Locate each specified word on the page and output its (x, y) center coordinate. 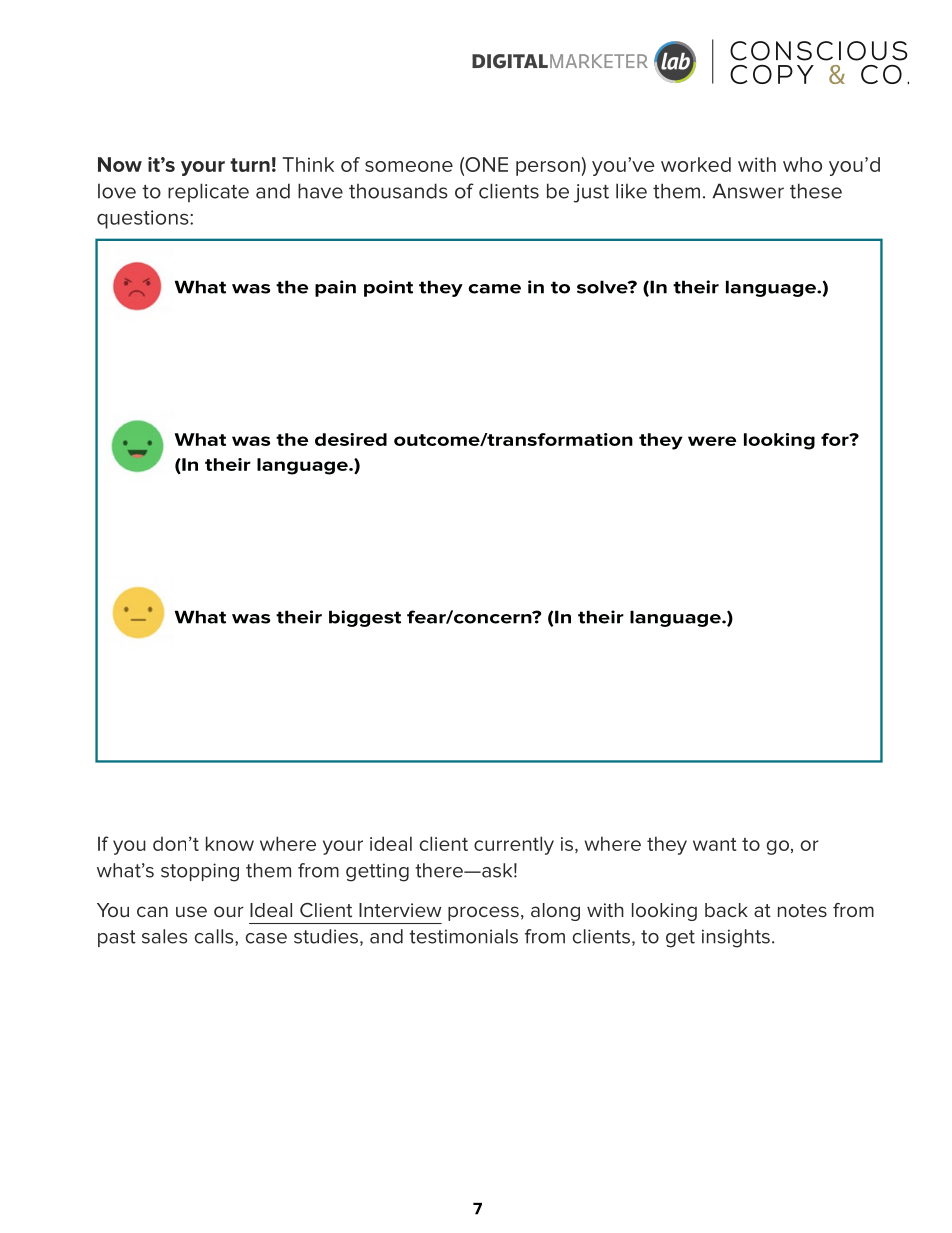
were (712, 441)
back (726, 910)
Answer (748, 191)
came (494, 289)
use (191, 911)
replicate (208, 192)
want (715, 844)
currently (514, 845)
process (483, 913)
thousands (398, 191)
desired (351, 439)
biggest (365, 618)
